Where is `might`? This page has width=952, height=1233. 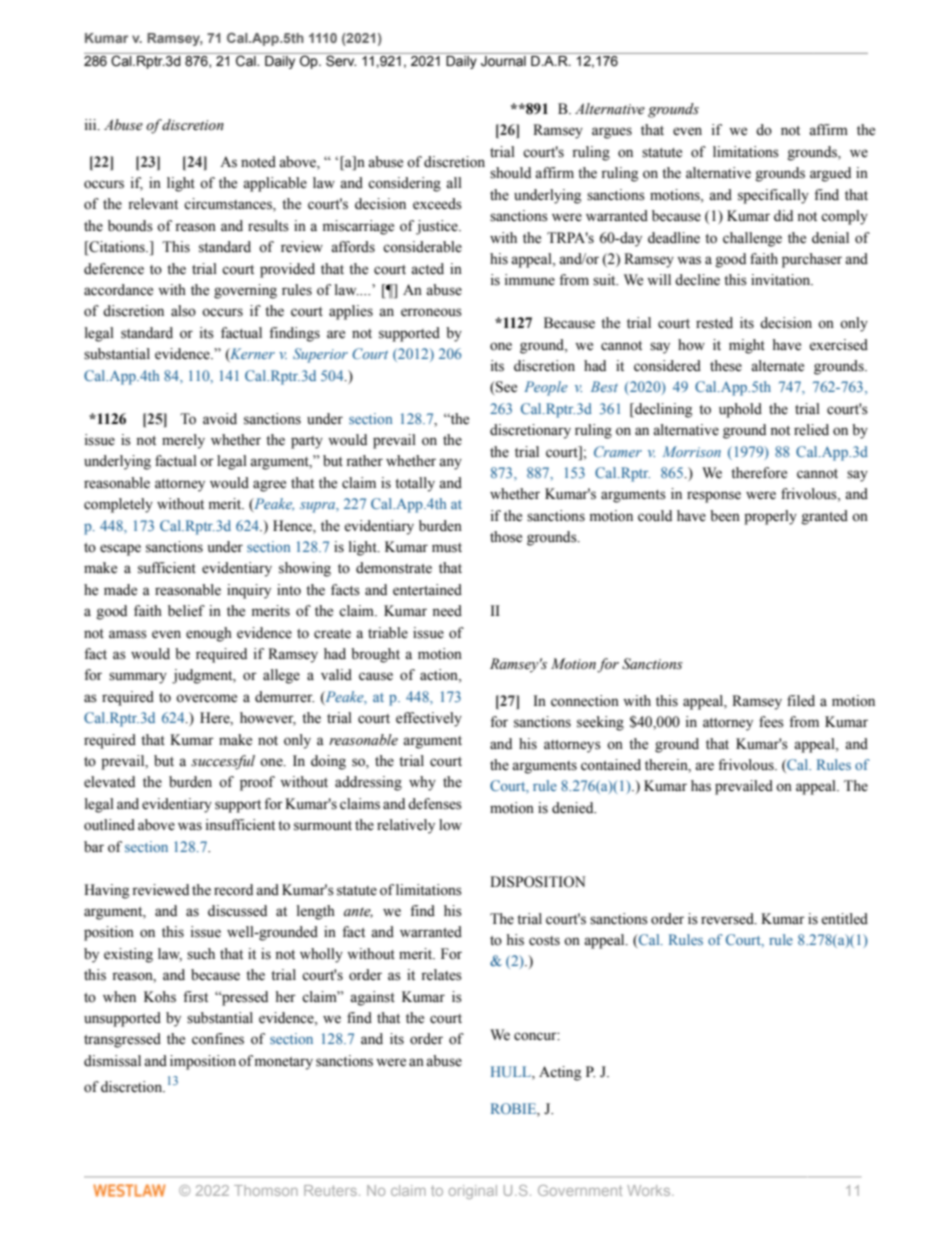 might is located at coordinates (747, 346).
